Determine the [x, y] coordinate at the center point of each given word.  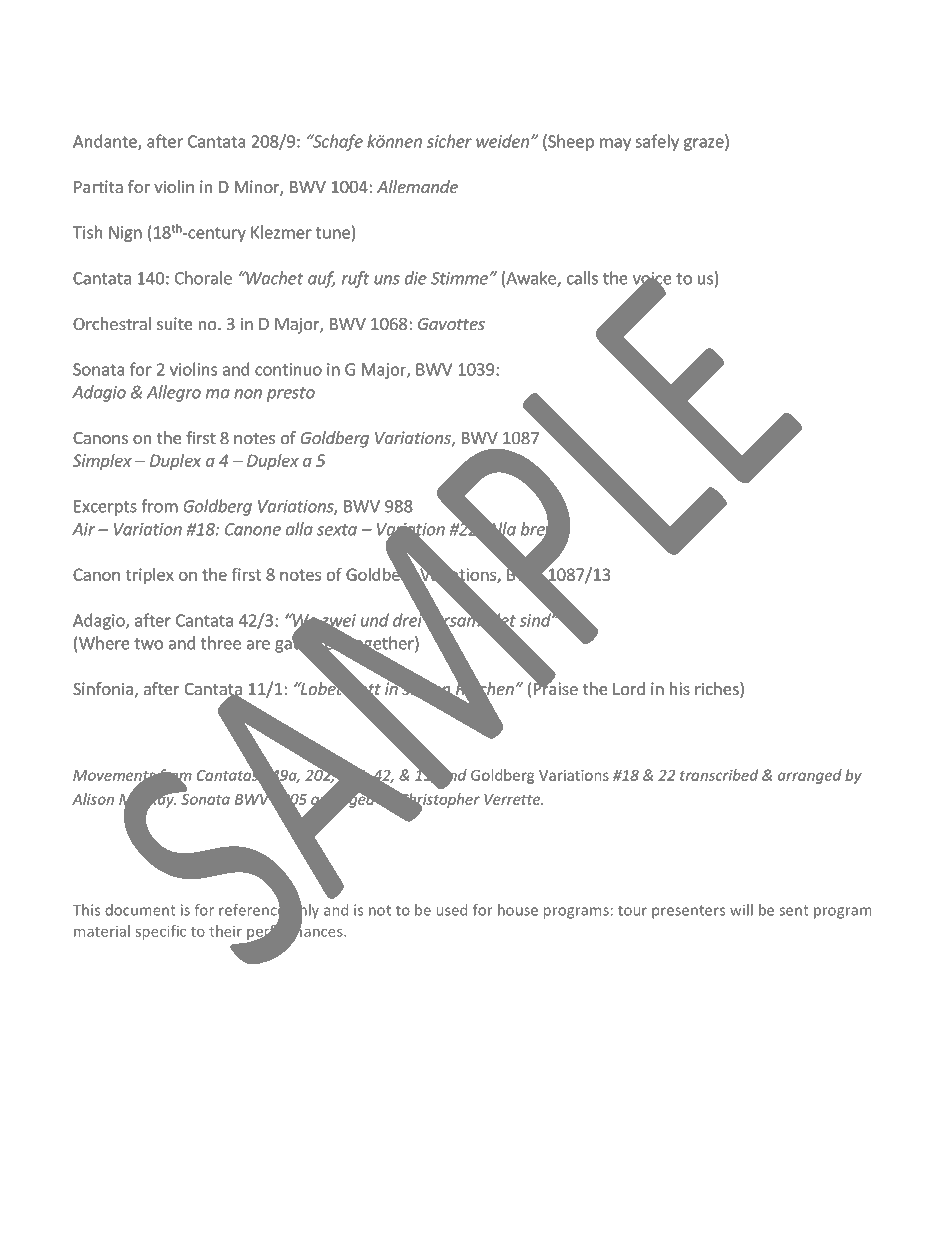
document [140, 910]
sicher [449, 141]
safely [657, 142]
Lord [629, 688]
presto [291, 394]
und [375, 620]
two [148, 644]
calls [582, 278]
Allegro [174, 393]
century [216, 234]
